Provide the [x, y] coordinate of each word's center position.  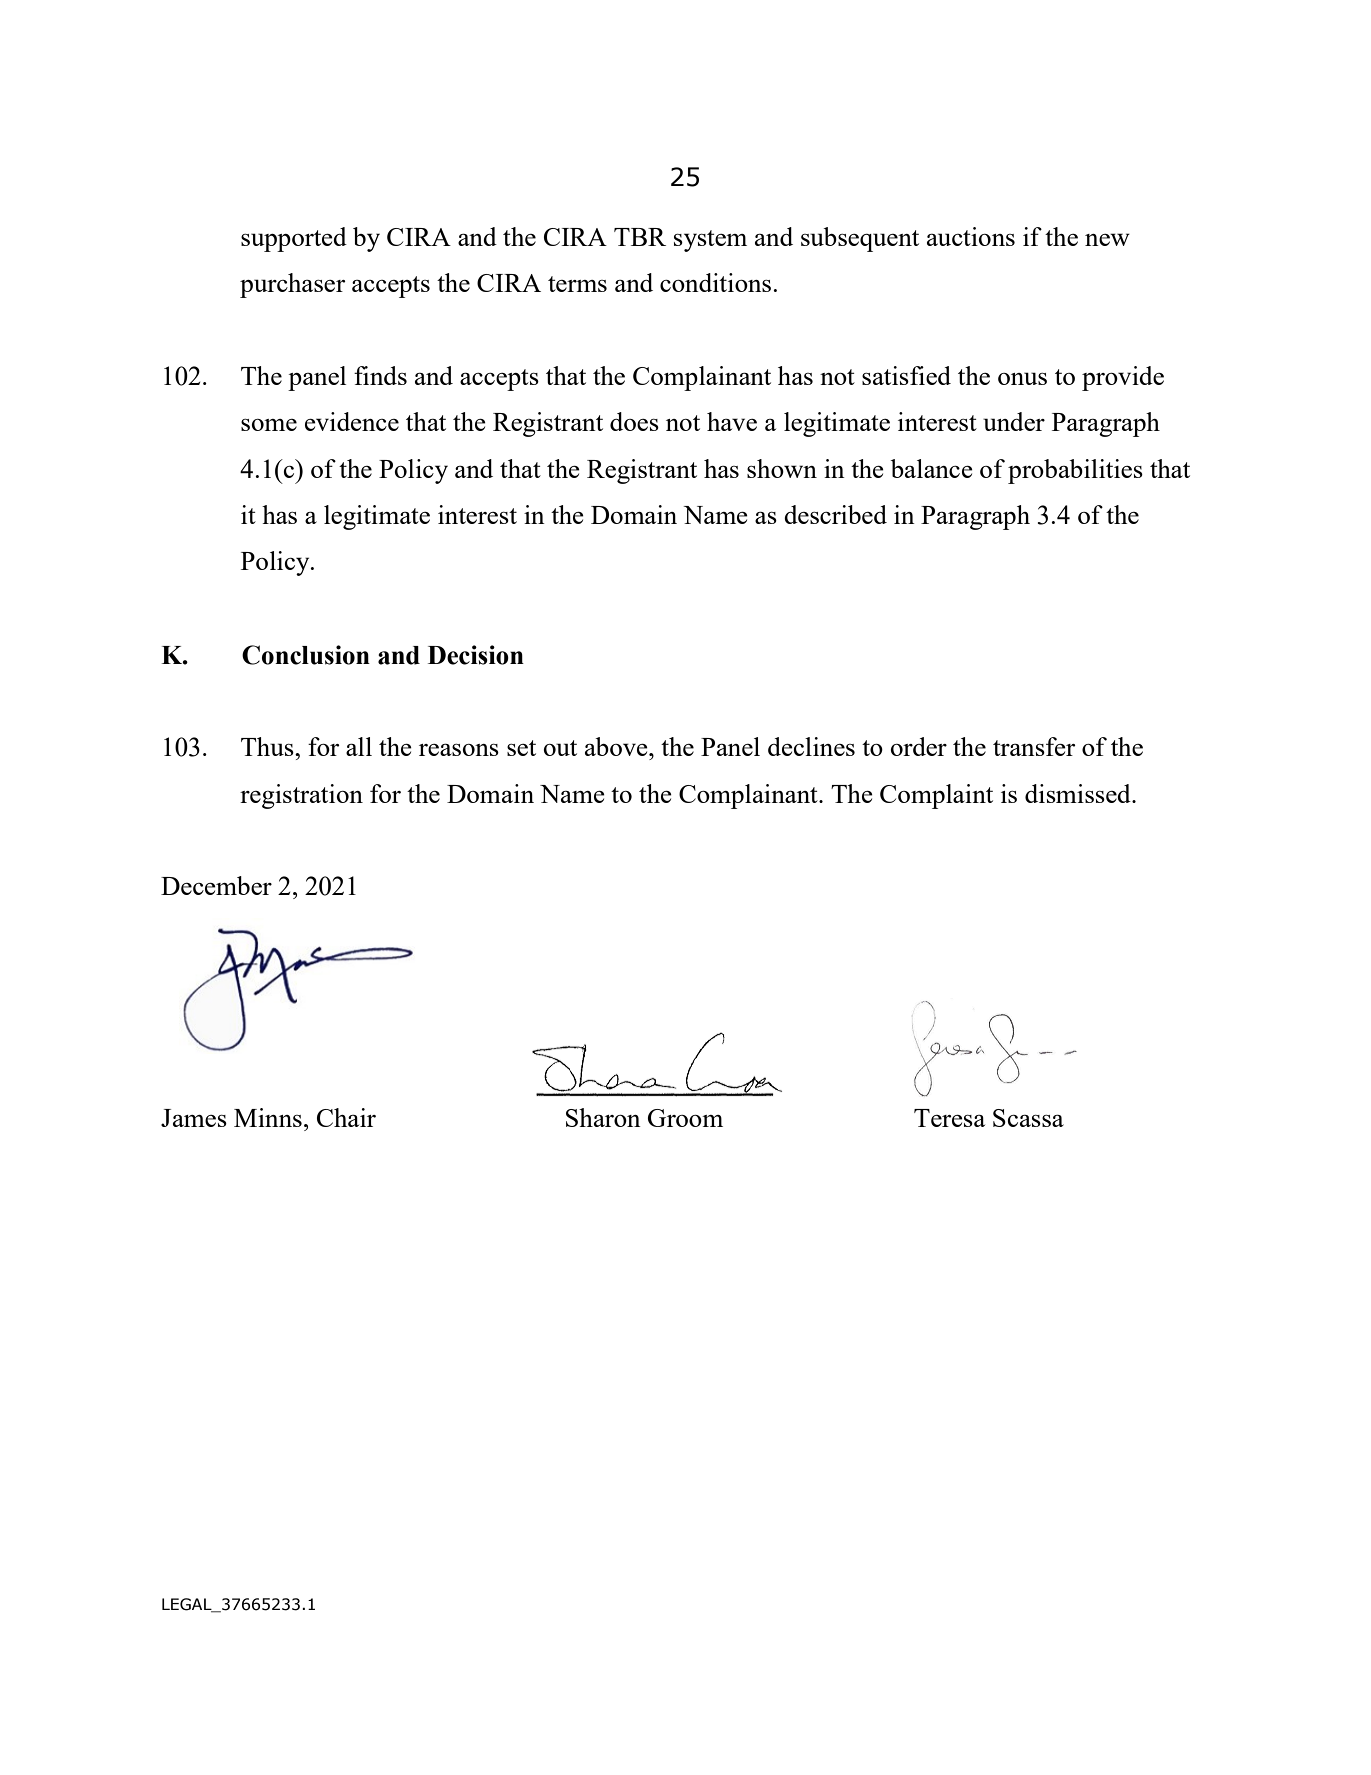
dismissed [1079, 793]
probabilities [1075, 471]
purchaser [293, 285]
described [835, 514]
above [617, 746]
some [269, 425]
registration [301, 796]
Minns [268, 1117]
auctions [971, 236]
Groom [685, 1118]
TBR [640, 237]
